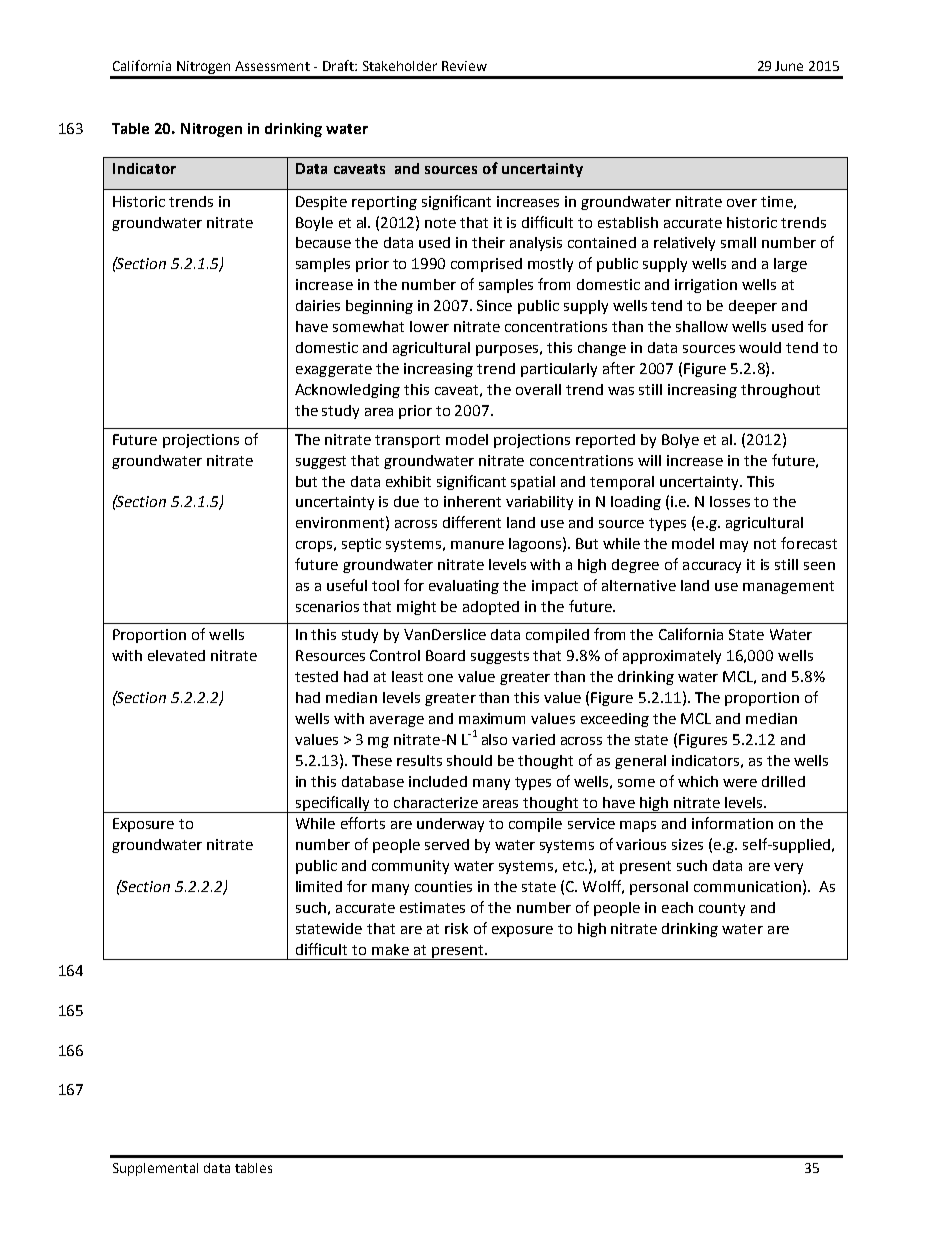 Image resolution: width=952 pixels, height=1233 pixels. Describe the element at coordinates (491, 608) in the screenshot. I see `adopted` at that location.
